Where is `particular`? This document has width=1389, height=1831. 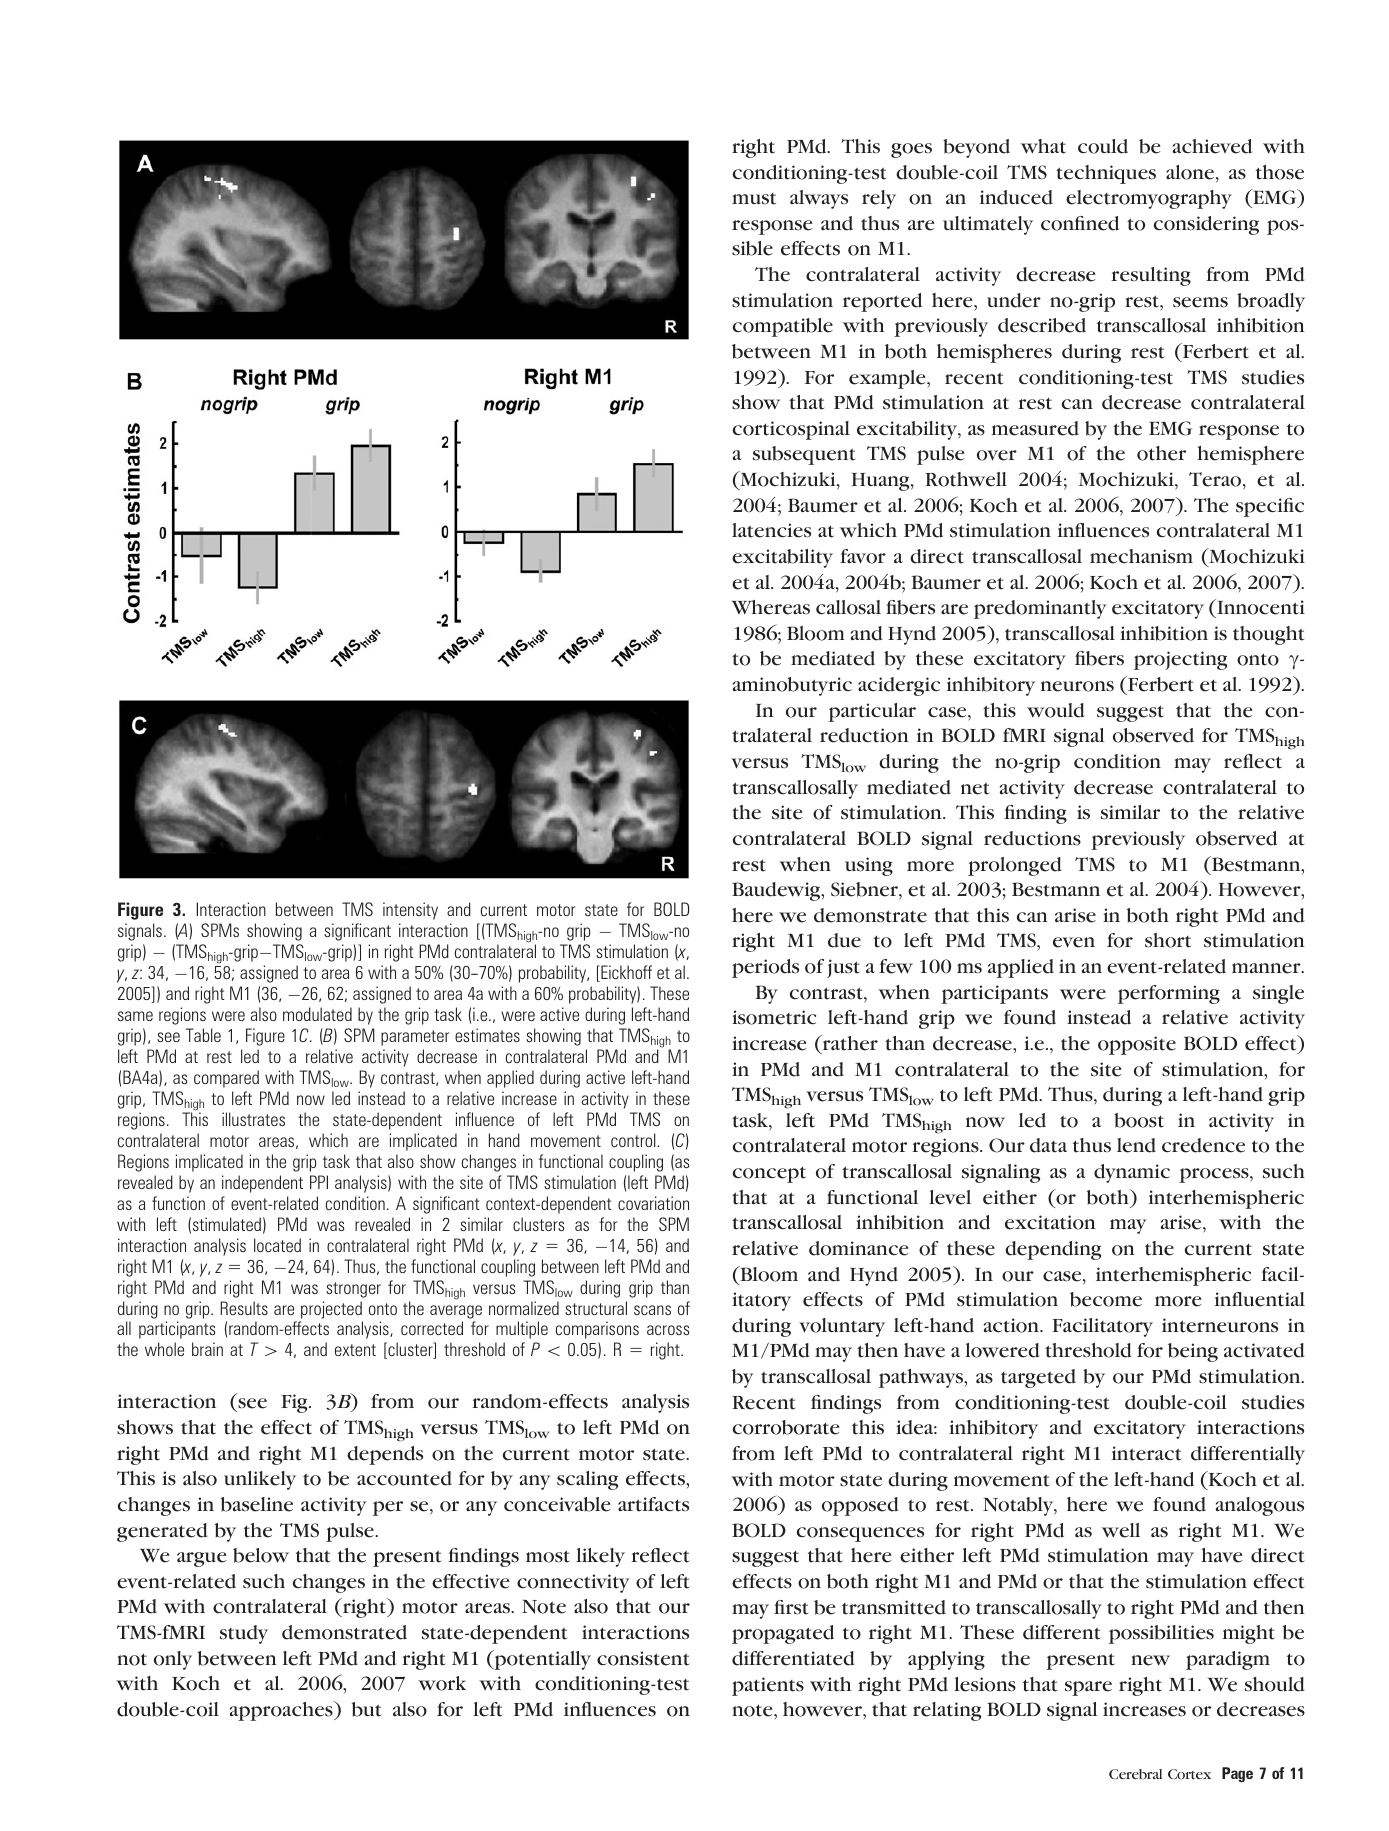 particular is located at coordinates (872, 712).
